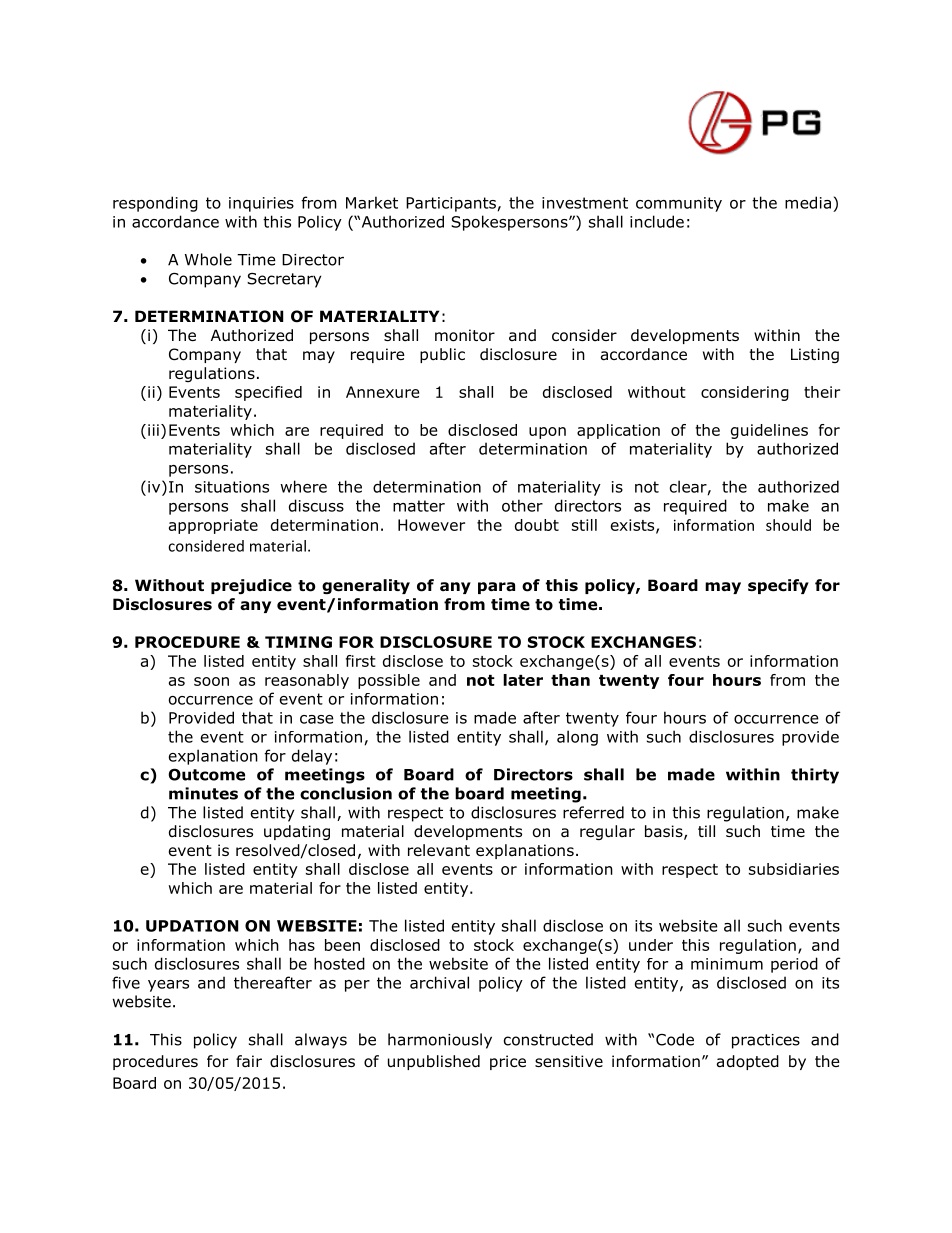 Image resolution: width=952 pixels, height=1233 pixels. What do you see at coordinates (232, 487) in the document?
I see `situations` at bounding box center [232, 487].
